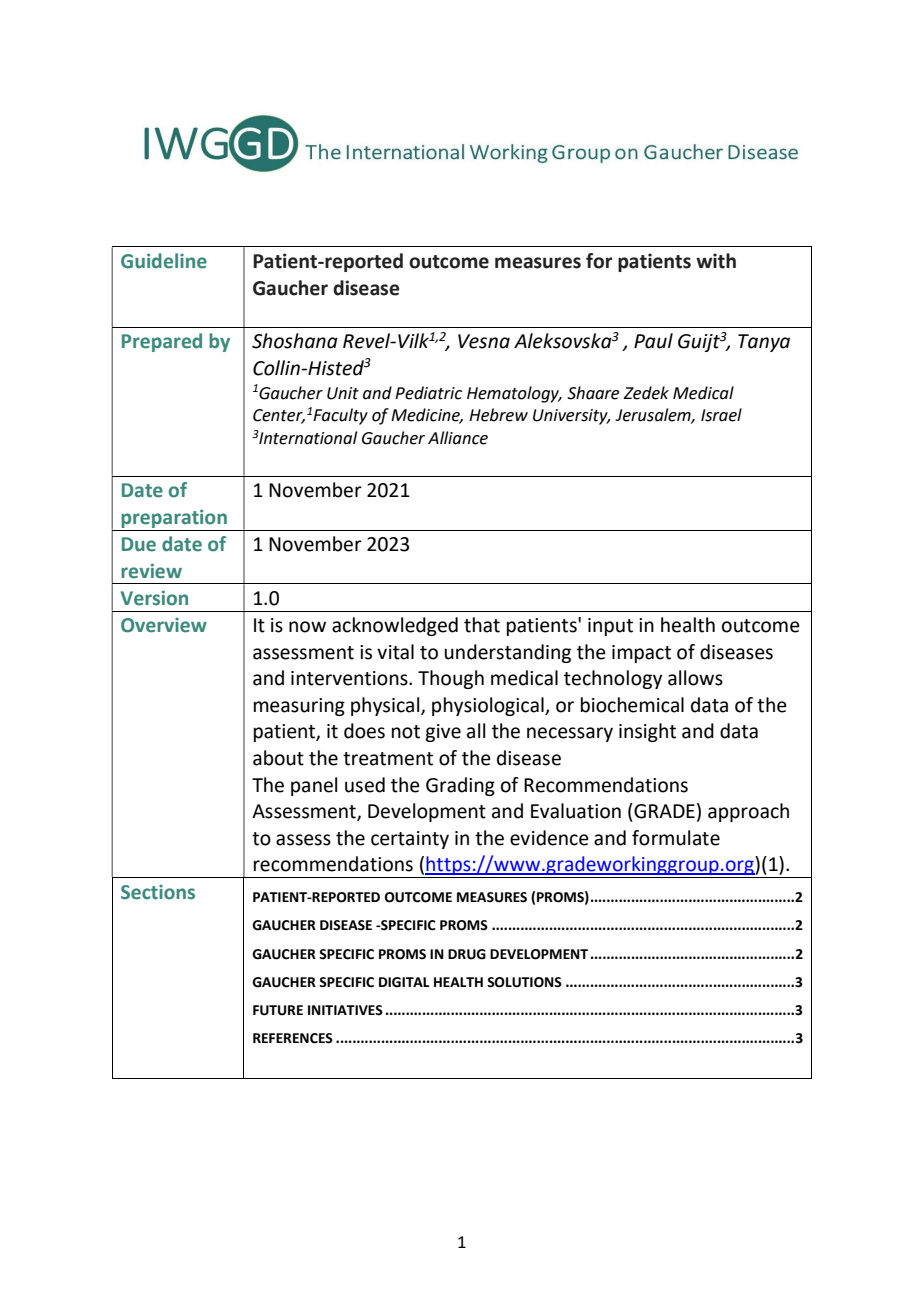 The image size is (924, 1308). Describe the element at coordinates (716, 261) in the screenshot. I see `with` at that location.
